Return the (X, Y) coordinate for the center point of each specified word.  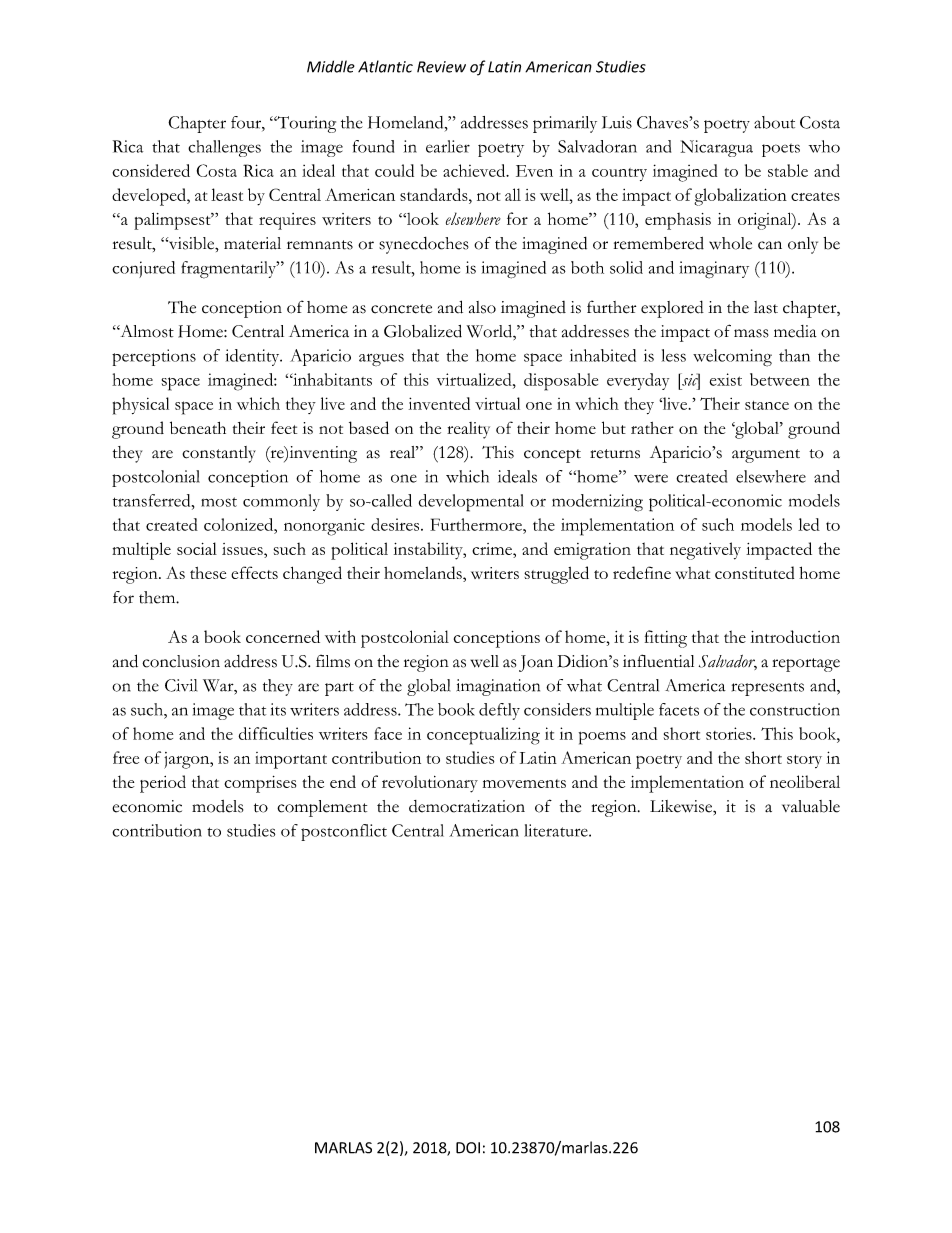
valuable (811, 806)
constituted (754, 572)
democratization (467, 806)
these (208, 573)
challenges (224, 148)
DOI (468, 1148)
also (482, 307)
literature (557, 830)
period (163, 784)
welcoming (732, 358)
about (774, 122)
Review (441, 67)
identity (254, 357)
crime (493, 549)
